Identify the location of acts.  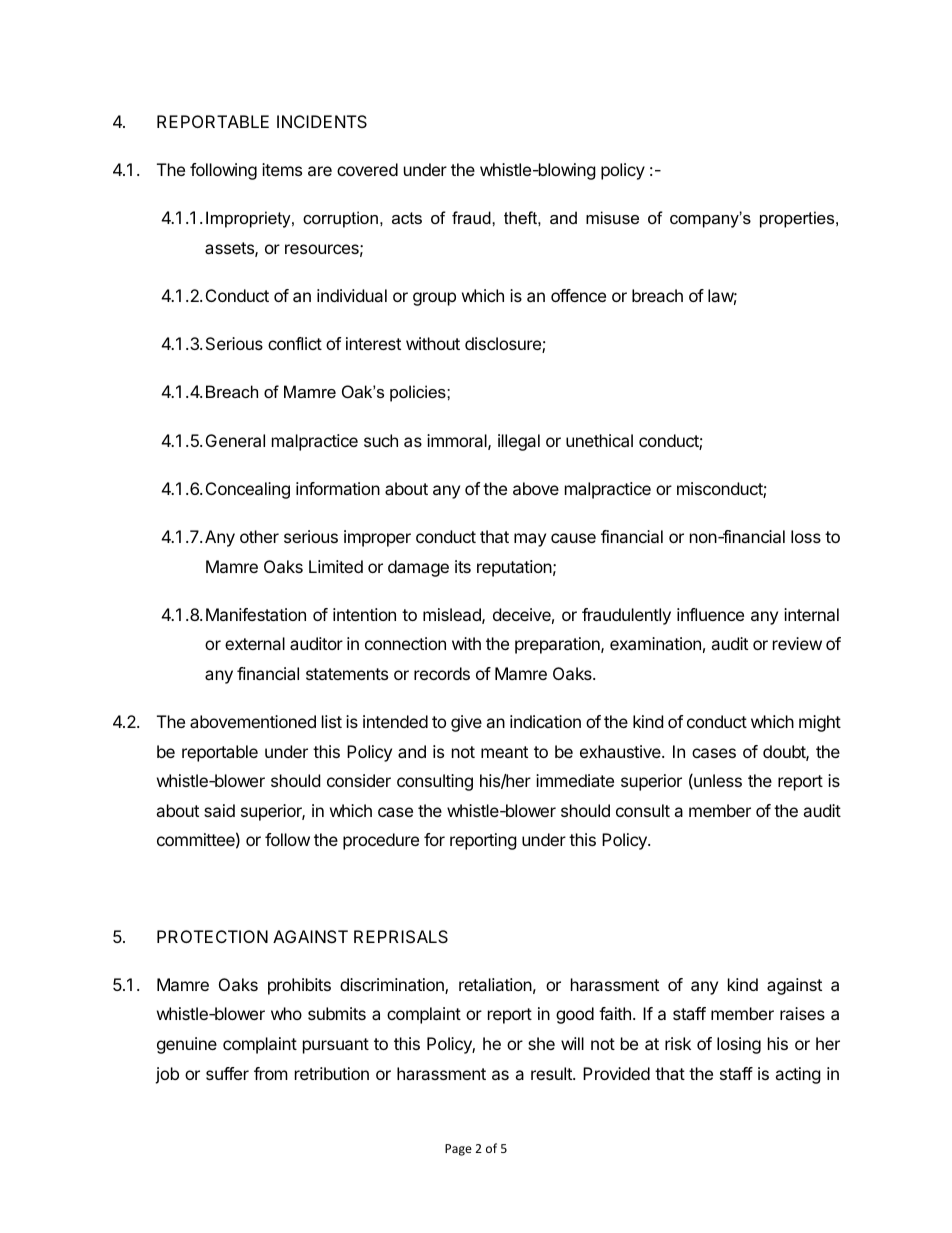
(407, 218).
